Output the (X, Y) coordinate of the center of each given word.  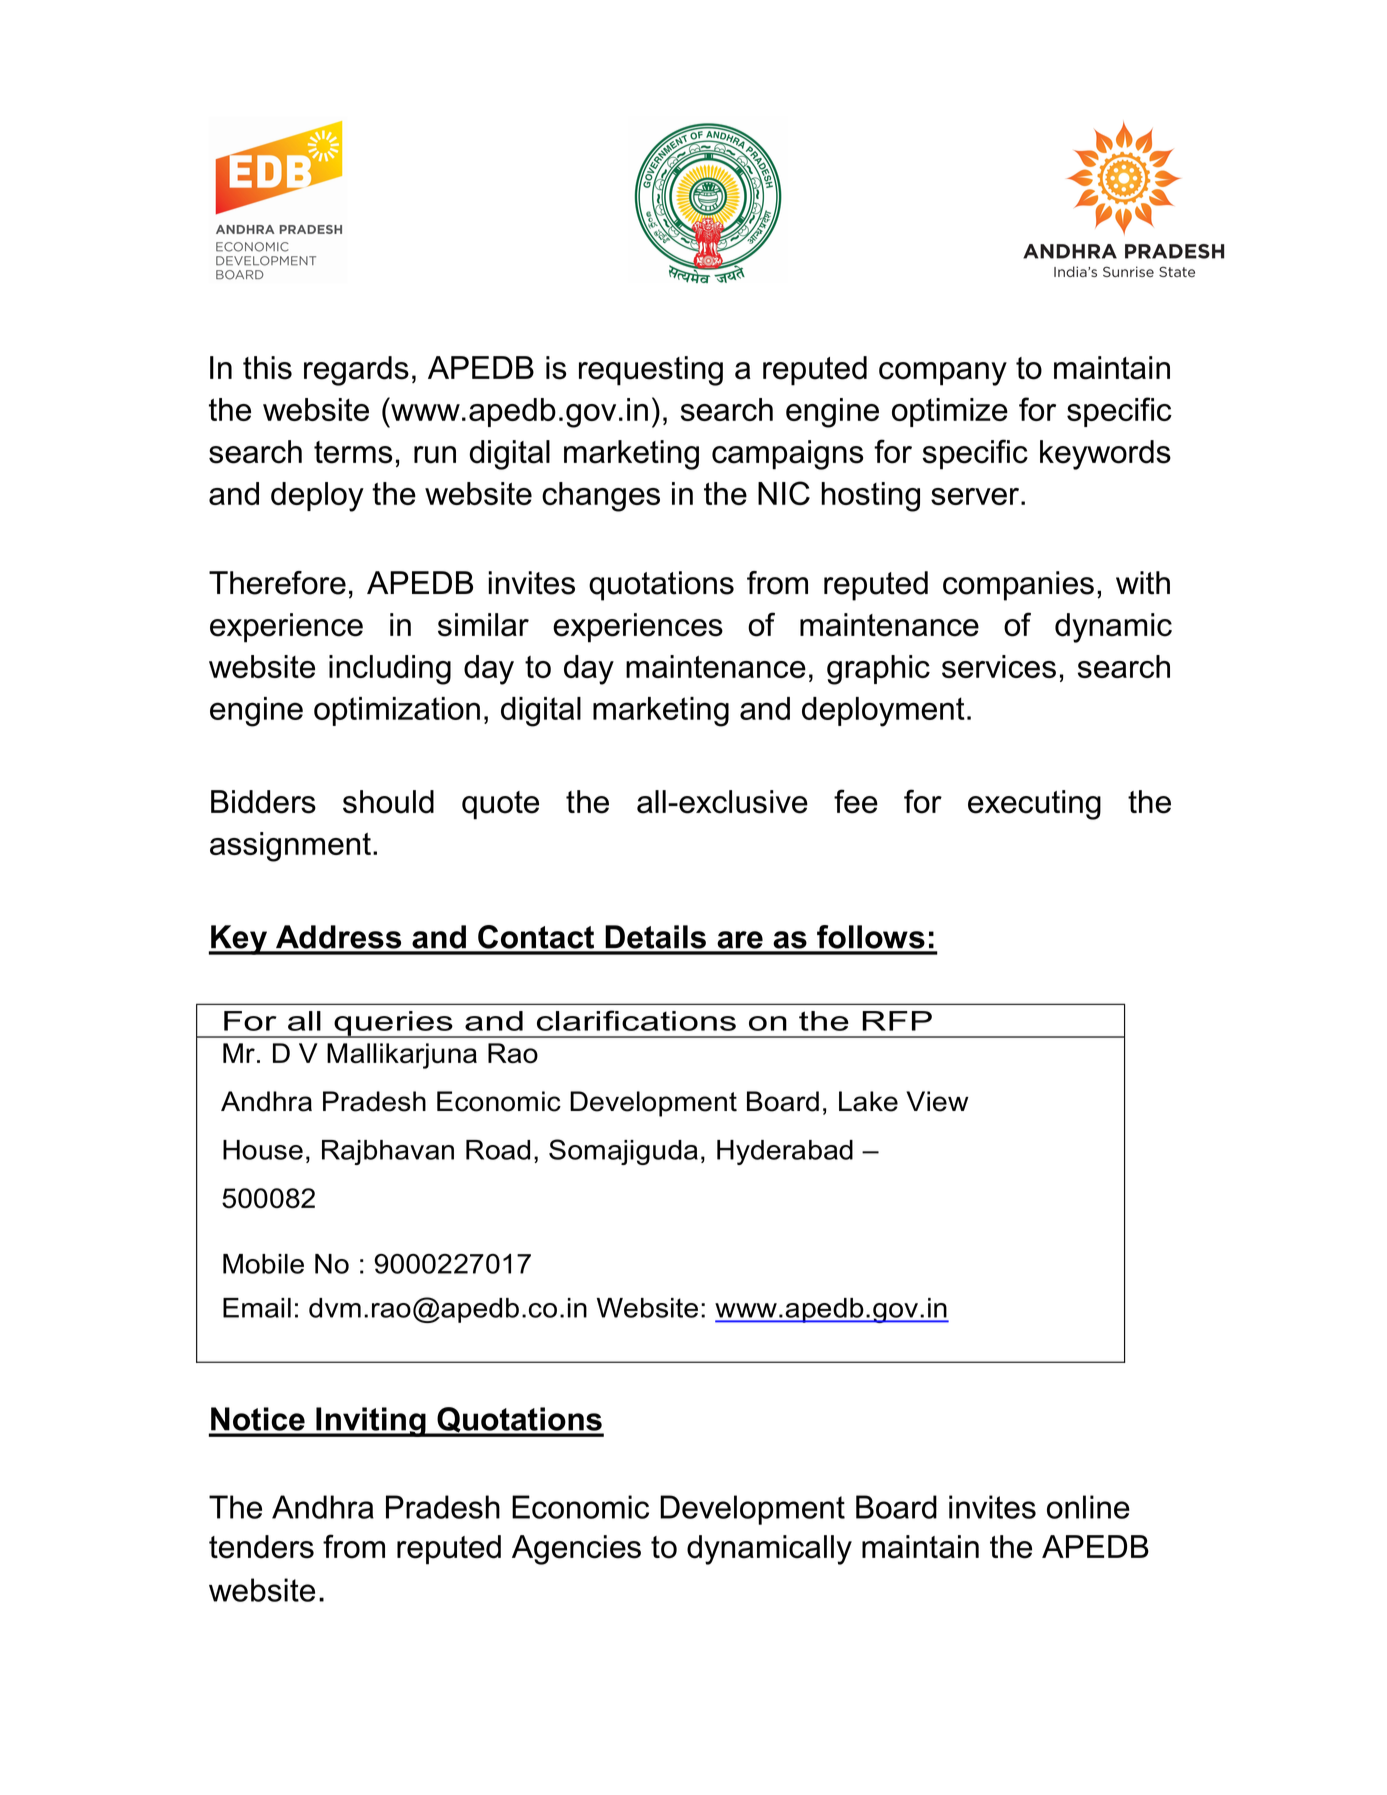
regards (356, 371)
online (1088, 1507)
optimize (950, 412)
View (937, 1101)
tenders (261, 1547)
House (263, 1150)
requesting (651, 371)
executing (1034, 805)
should (388, 802)
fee (856, 801)
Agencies (576, 1550)
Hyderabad (785, 1152)
